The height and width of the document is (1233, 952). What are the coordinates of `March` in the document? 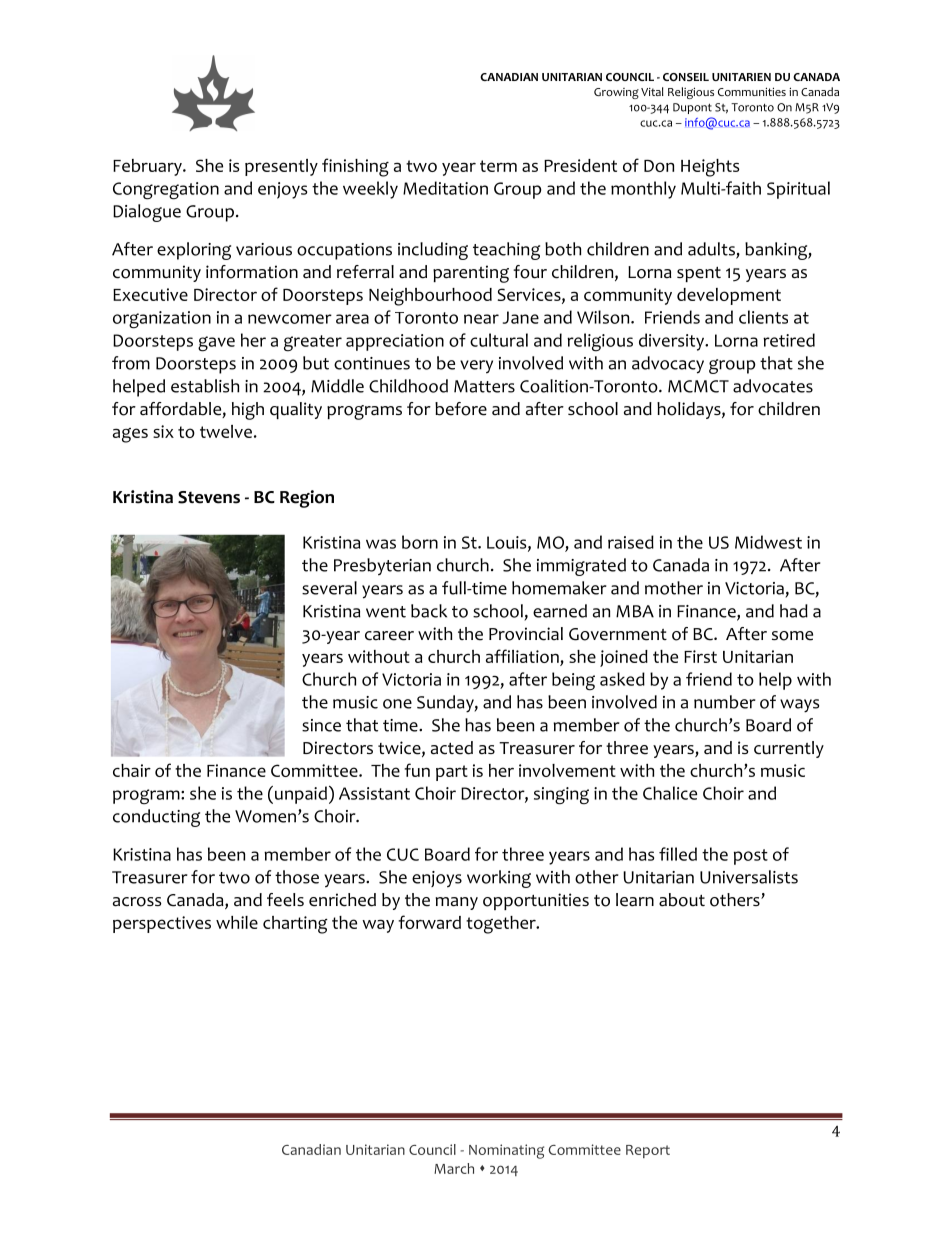 It's located at (454, 1168).
